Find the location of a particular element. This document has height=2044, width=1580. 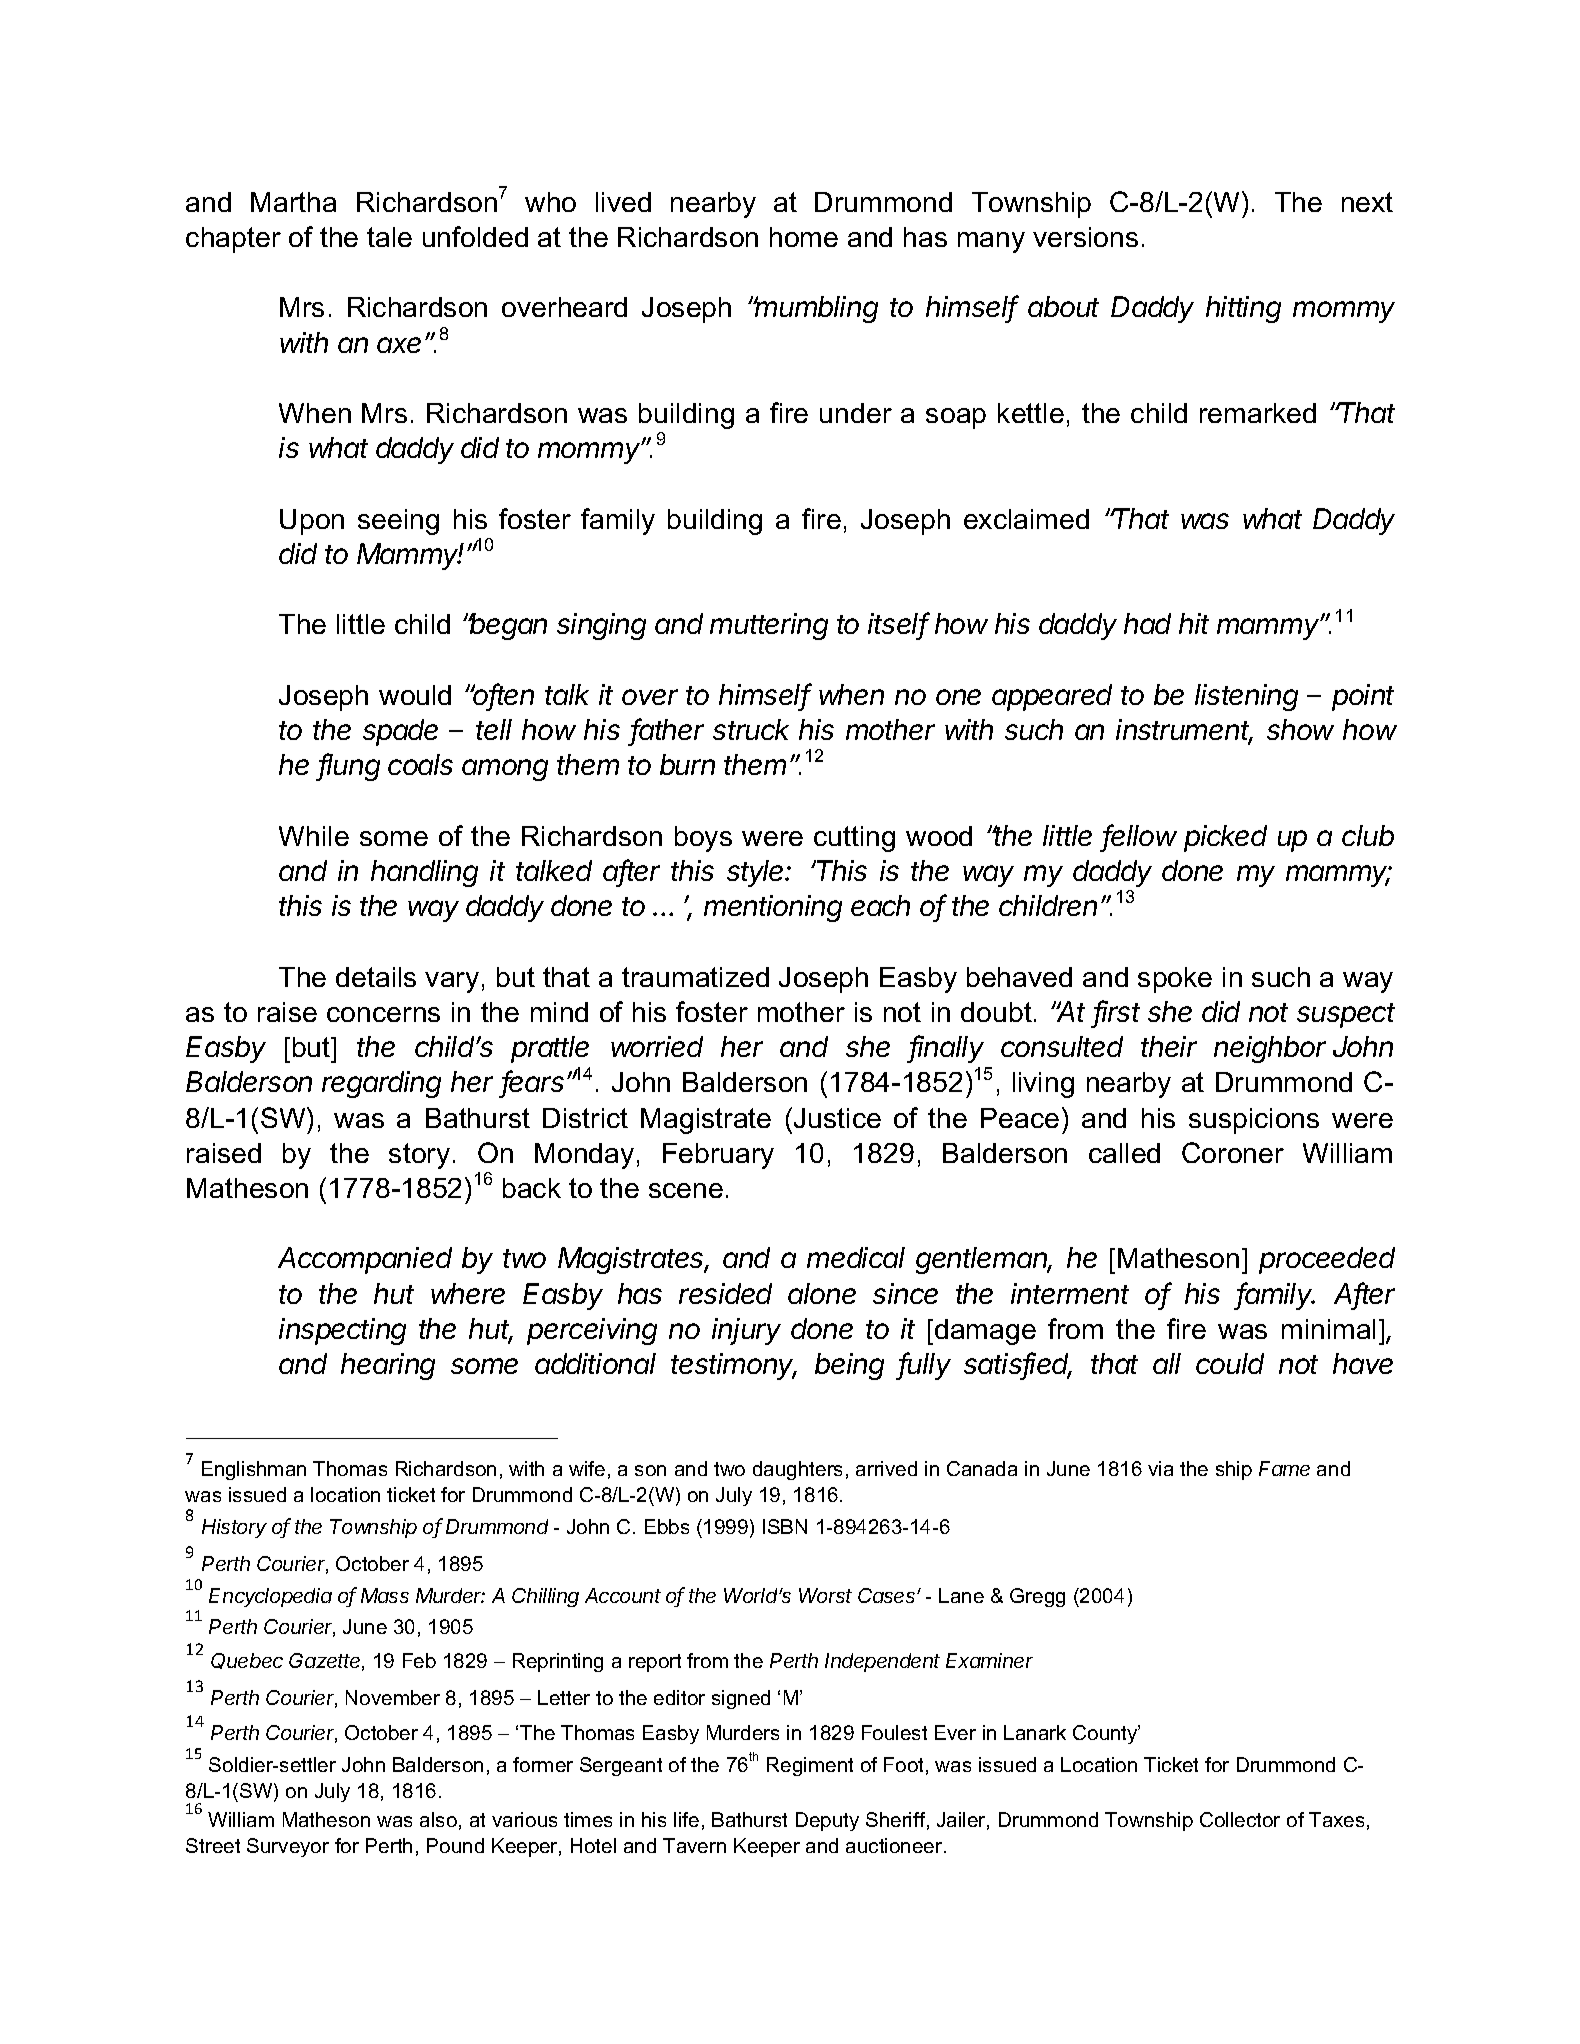

home is located at coordinates (804, 237).
